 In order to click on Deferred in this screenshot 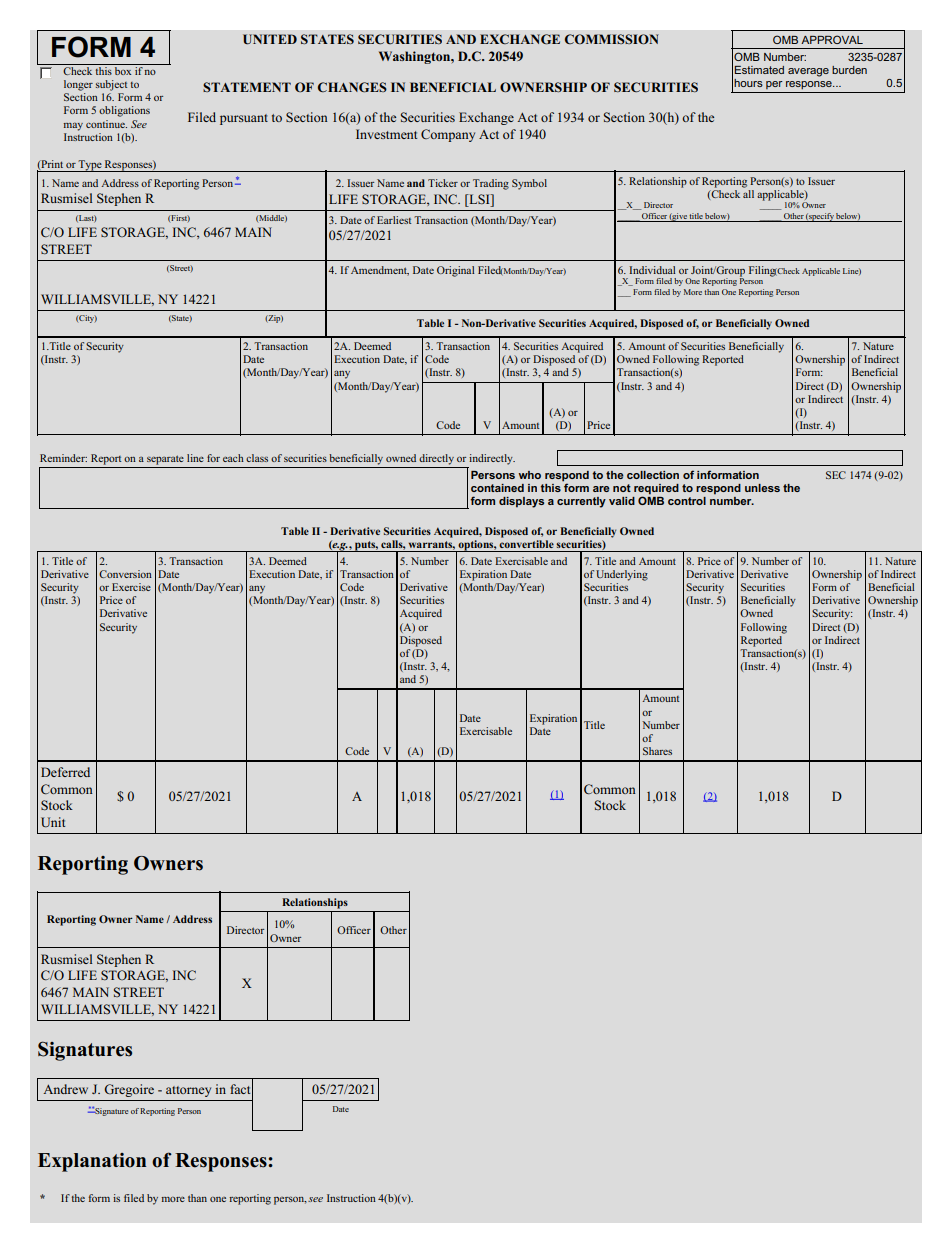, I will do `click(65, 772)`.
